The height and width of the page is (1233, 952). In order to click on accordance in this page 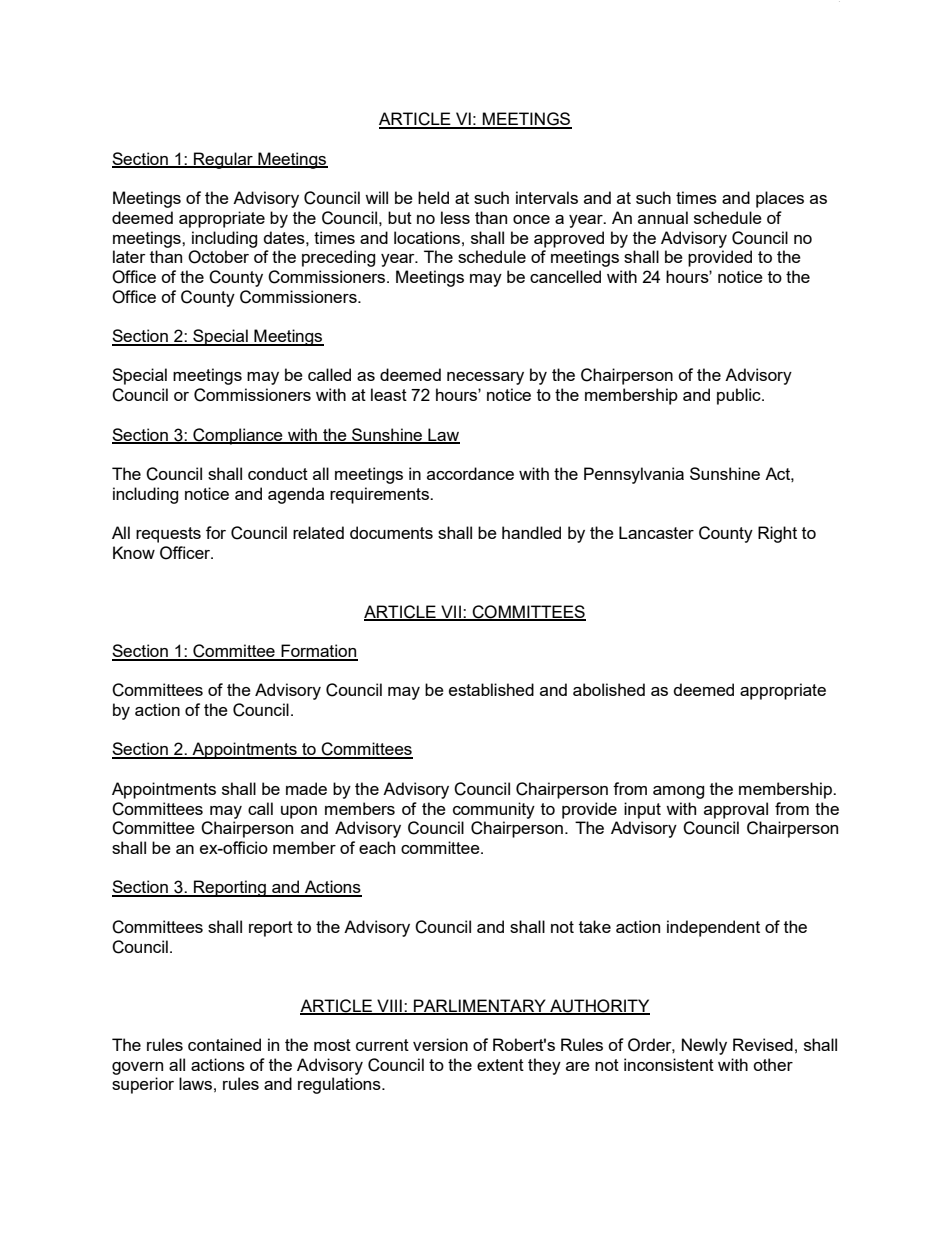, I will do `click(470, 473)`.
